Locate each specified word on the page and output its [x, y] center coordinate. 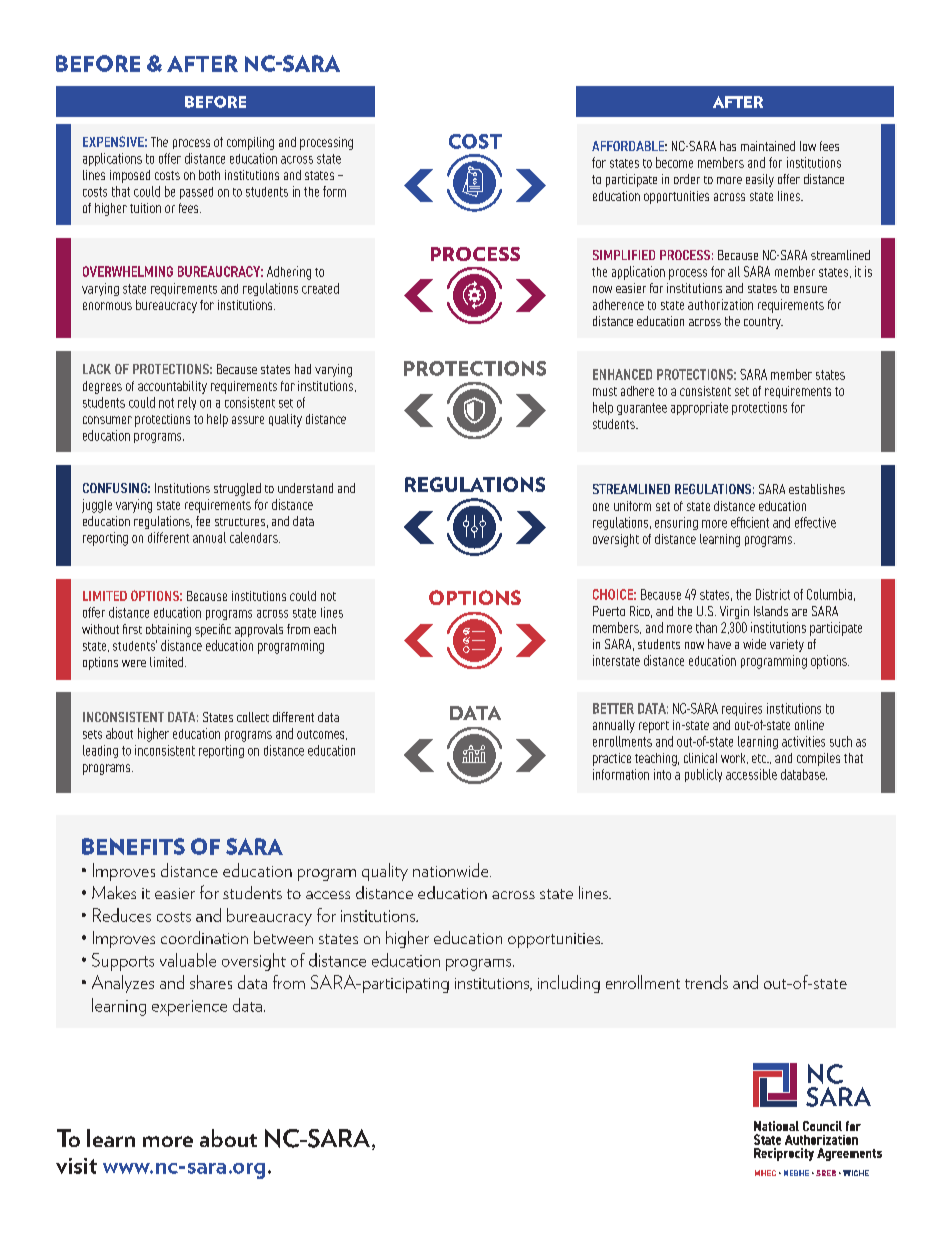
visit [76, 1166]
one [601, 507]
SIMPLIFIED [624, 255]
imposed [130, 176]
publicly [703, 775]
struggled [237, 489]
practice [612, 759]
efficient [750, 522]
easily [760, 180]
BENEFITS [133, 846]
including [569, 984]
